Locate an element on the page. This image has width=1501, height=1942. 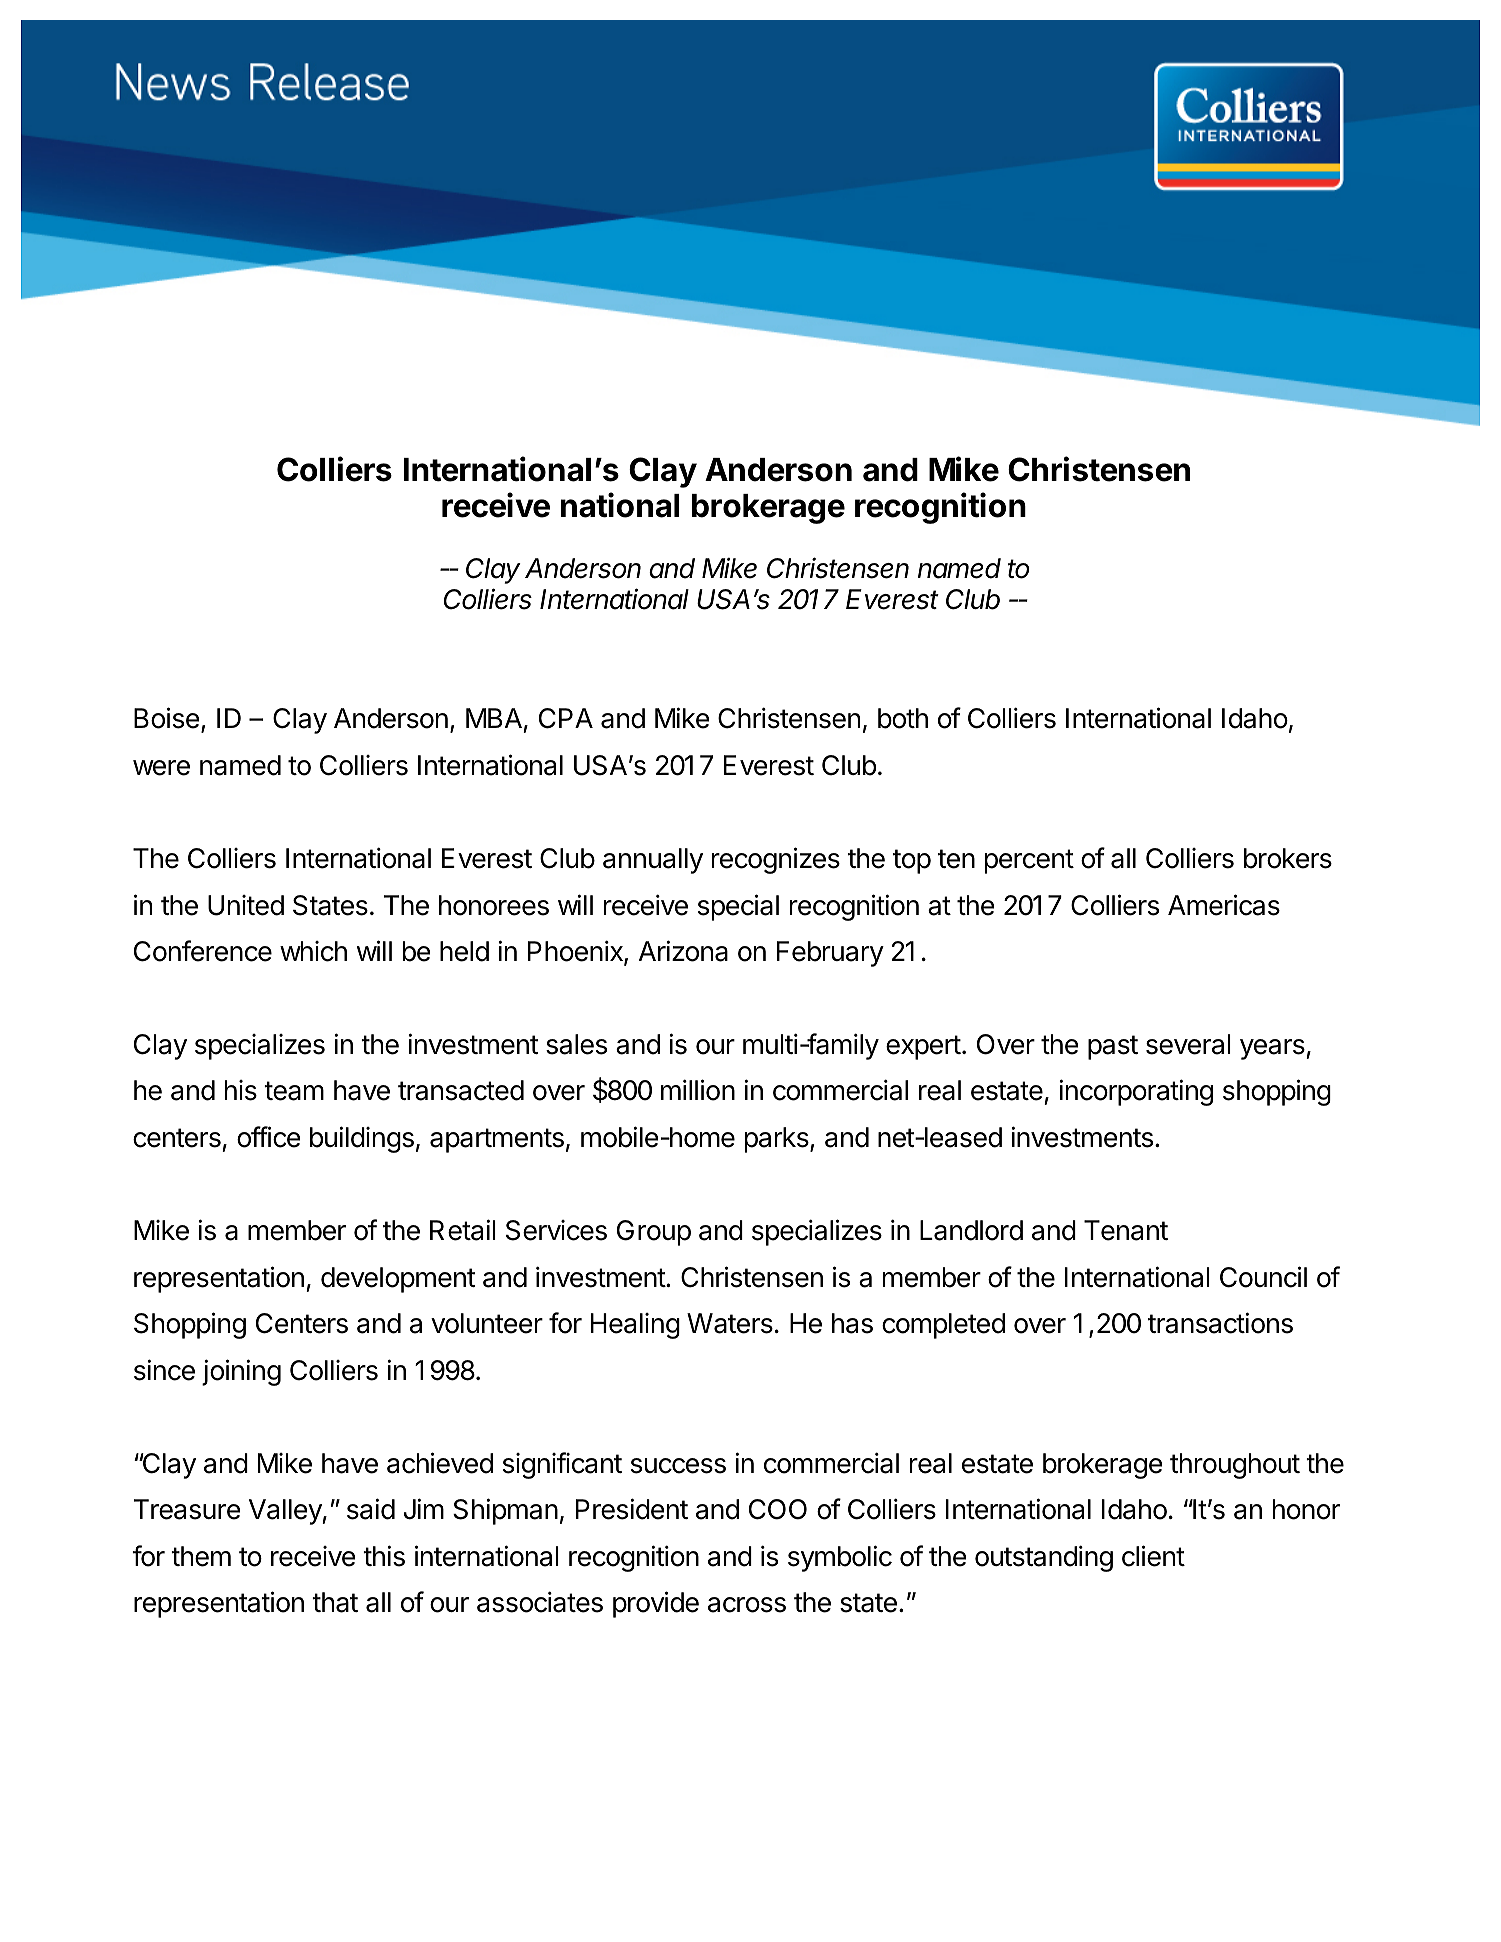
team is located at coordinates (294, 1091).
